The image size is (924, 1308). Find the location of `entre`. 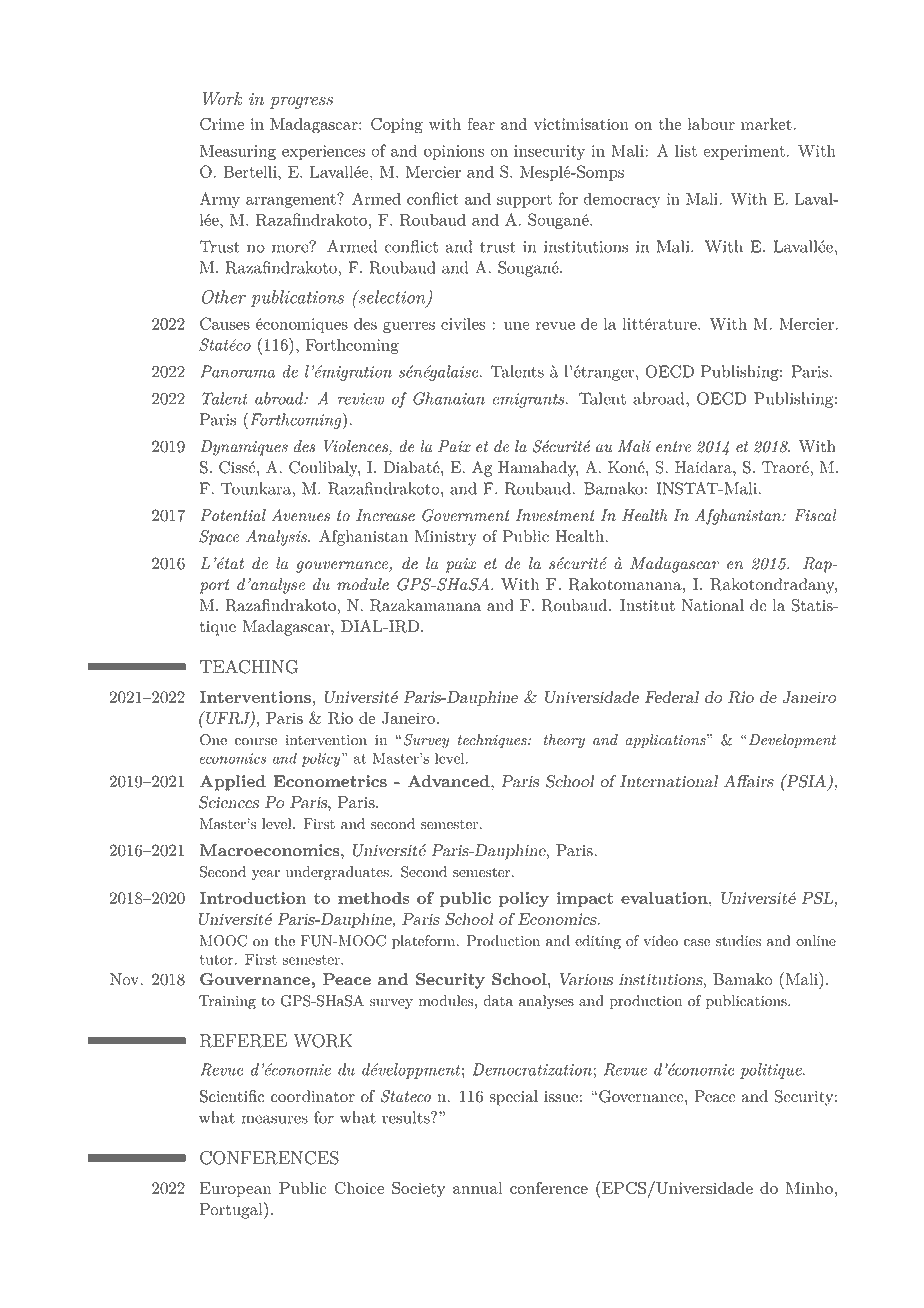

entre is located at coordinates (673, 447).
